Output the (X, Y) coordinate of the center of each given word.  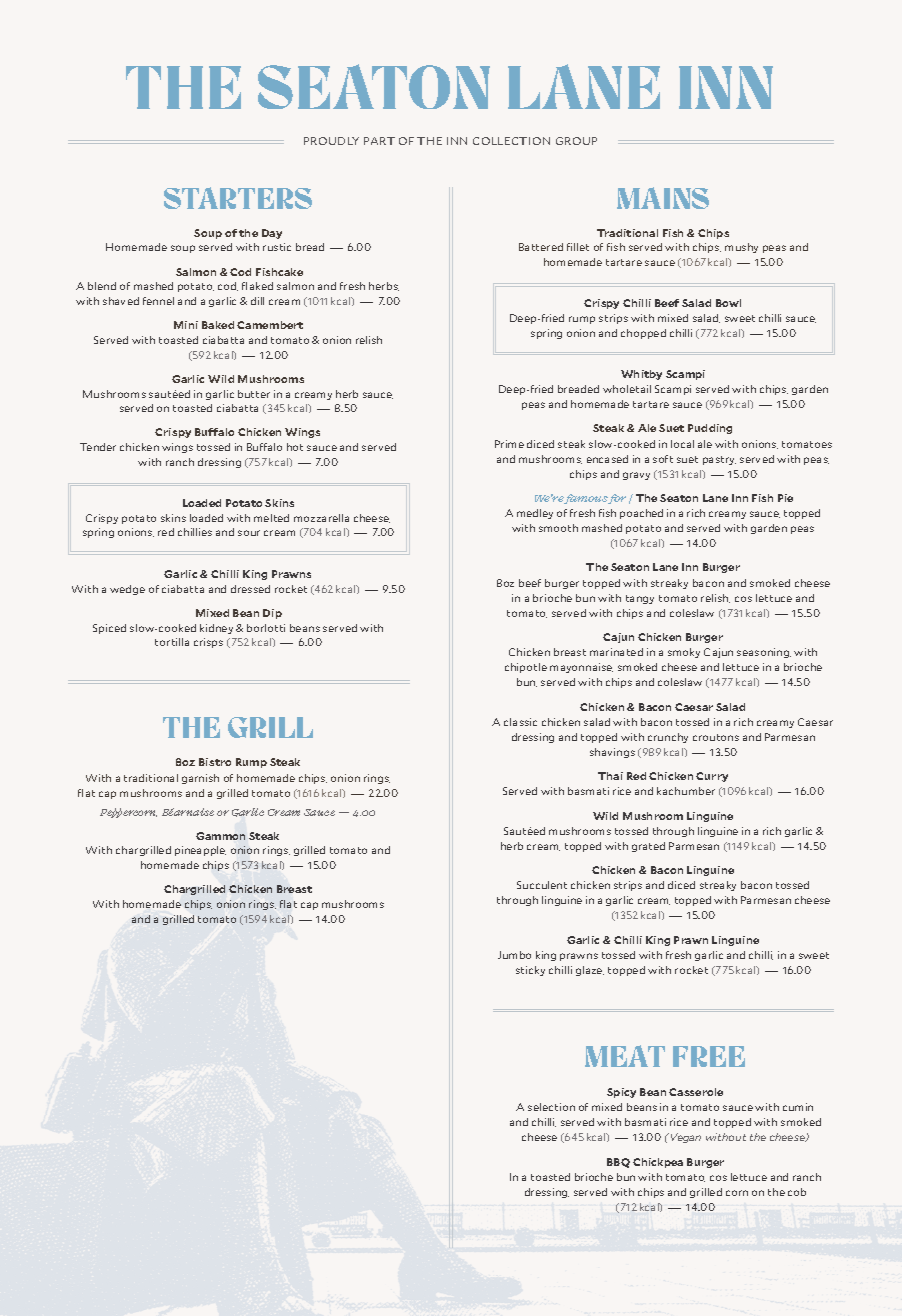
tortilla (172, 642)
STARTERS (238, 198)
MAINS (663, 198)
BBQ (618, 1163)
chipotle (526, 668)
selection (551, 1107)
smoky (684, 653)
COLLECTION (511, 141)
